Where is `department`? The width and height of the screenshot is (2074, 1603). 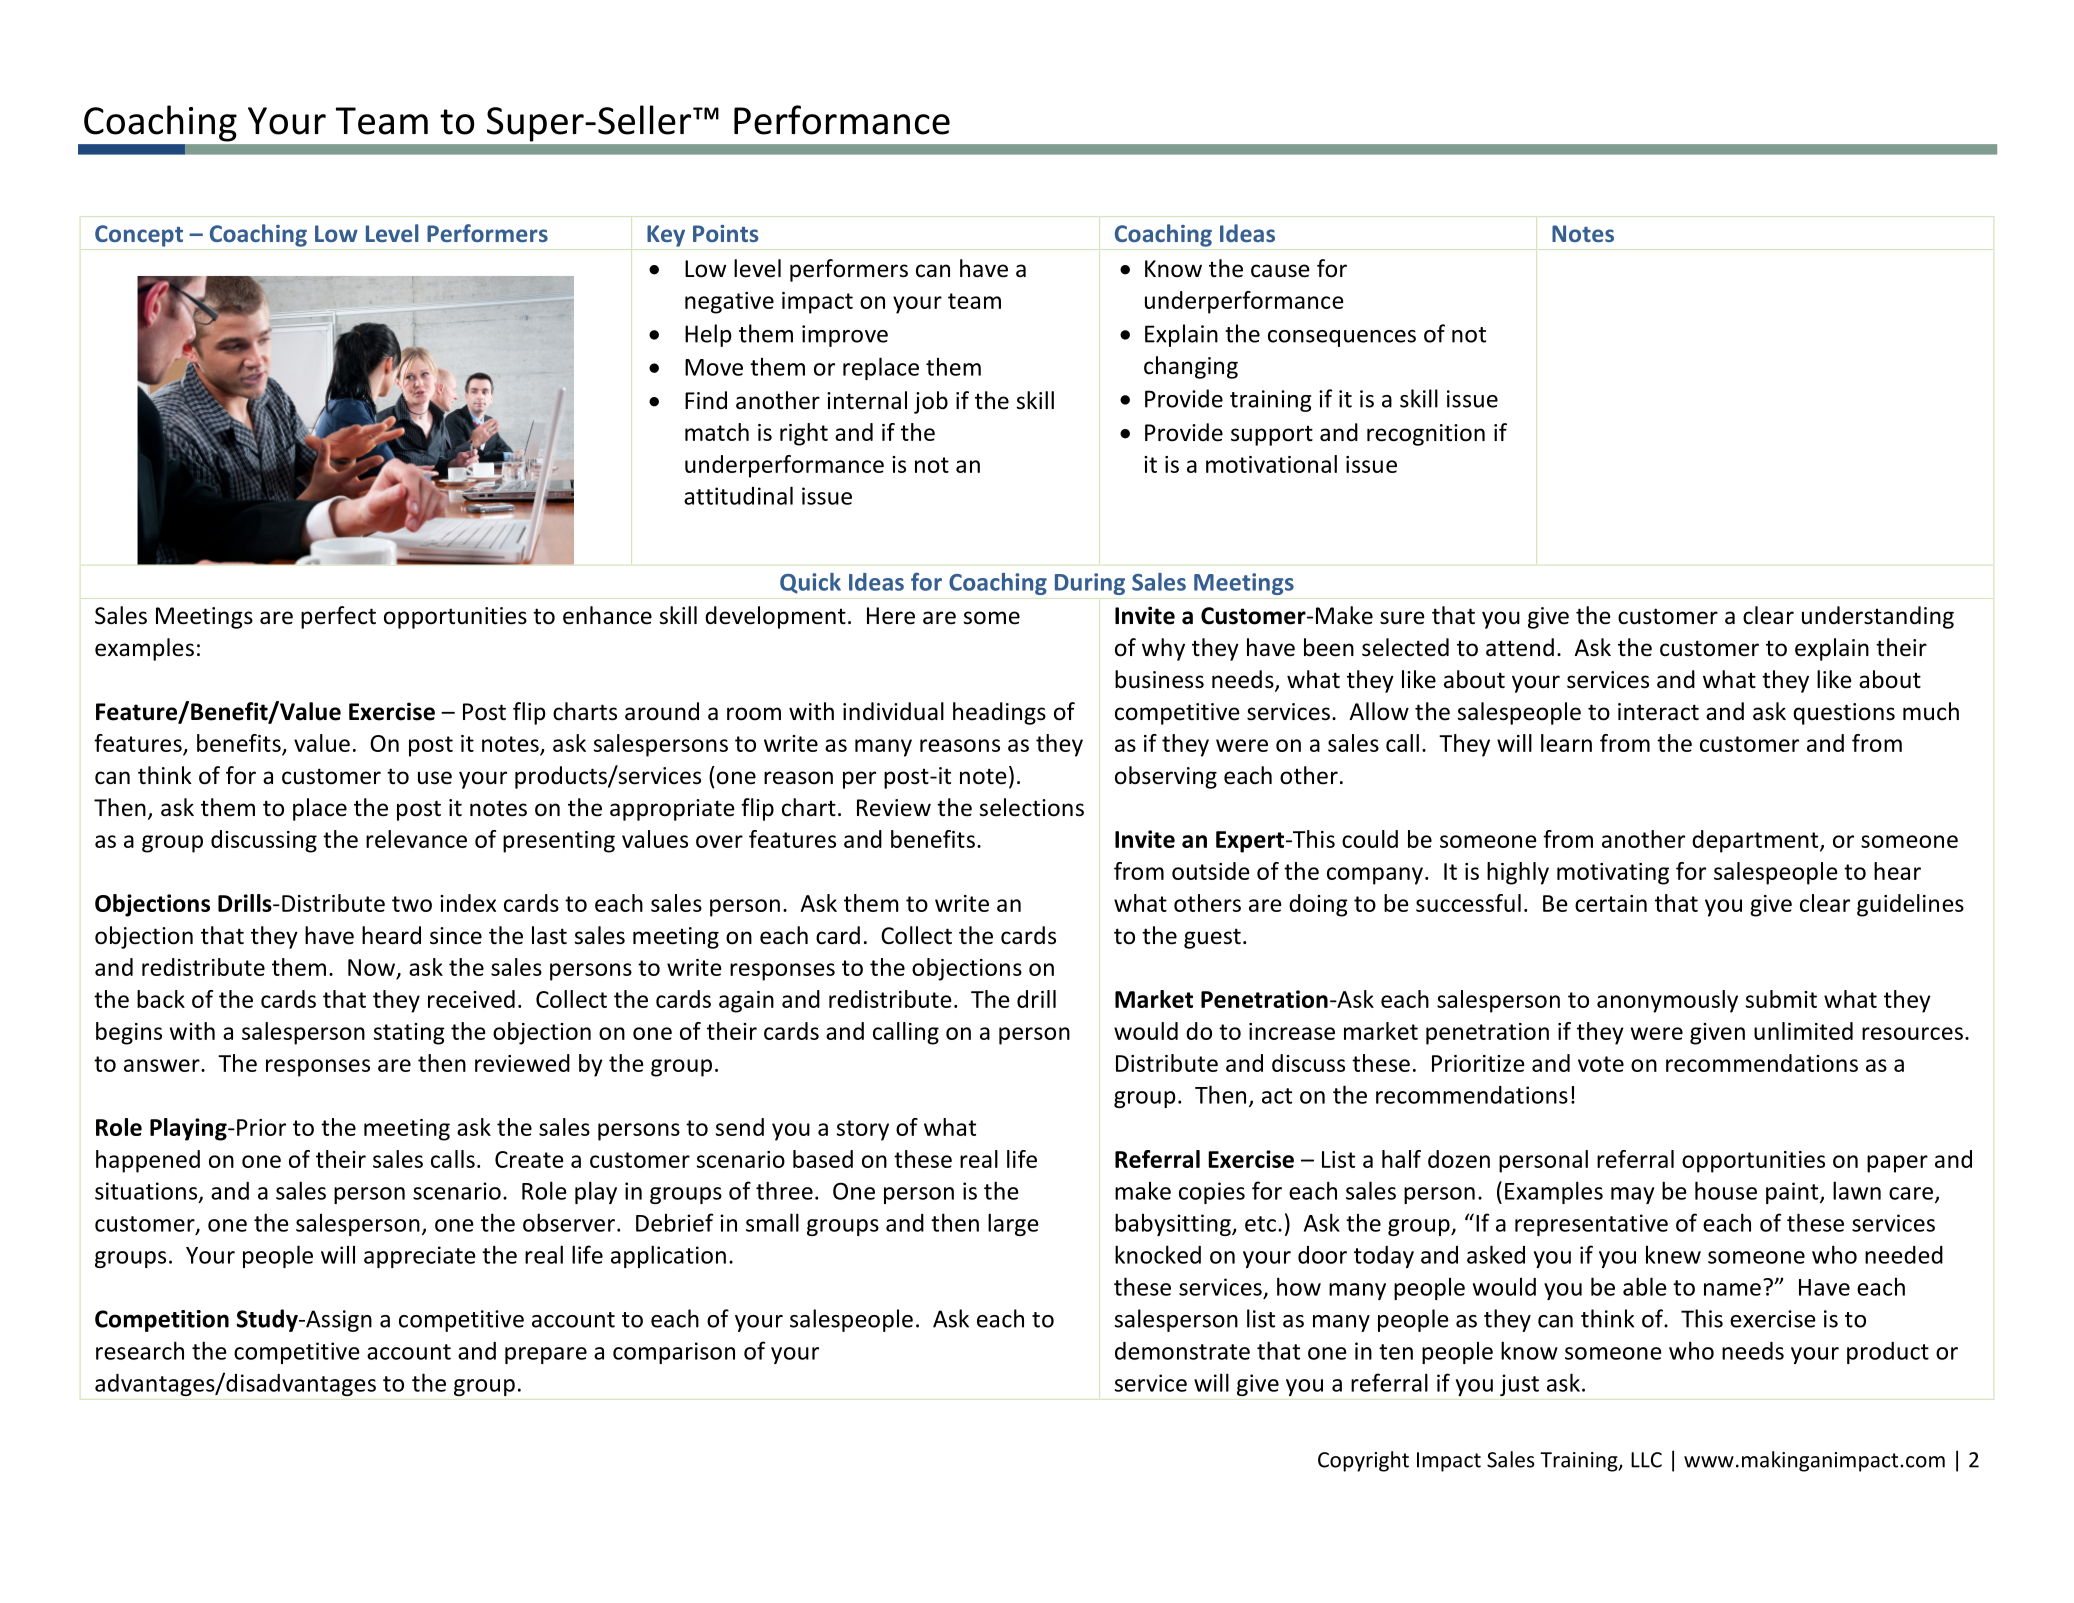 department is located at coordinates (1756, 841).
